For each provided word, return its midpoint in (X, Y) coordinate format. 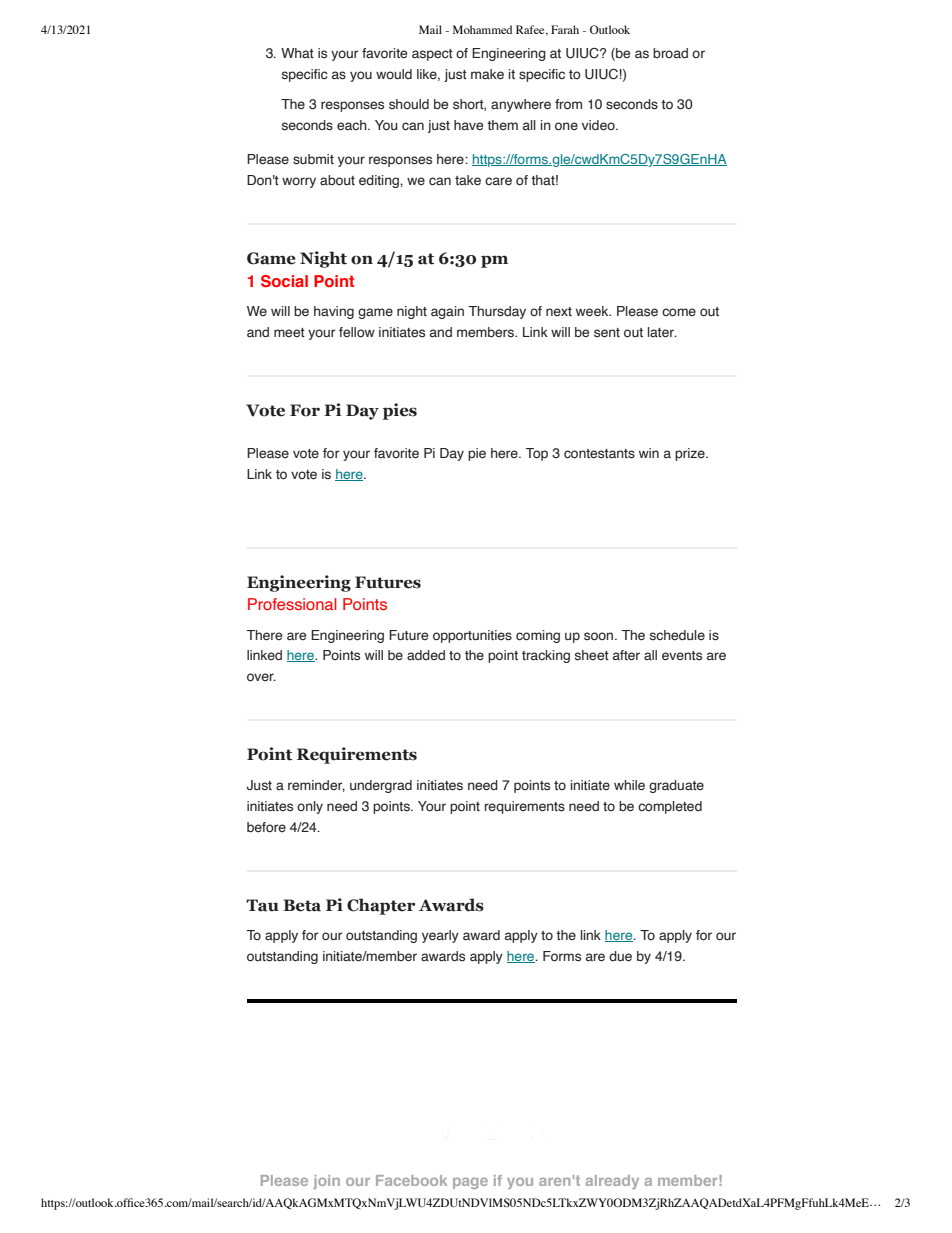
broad (670, 53)
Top (536, 454)
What (297, 53)
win (649, 453)
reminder (316, 786)
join (326, 1182)
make (487, 74)
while (629, 785)
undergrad (381, 786)
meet (289, 332)
